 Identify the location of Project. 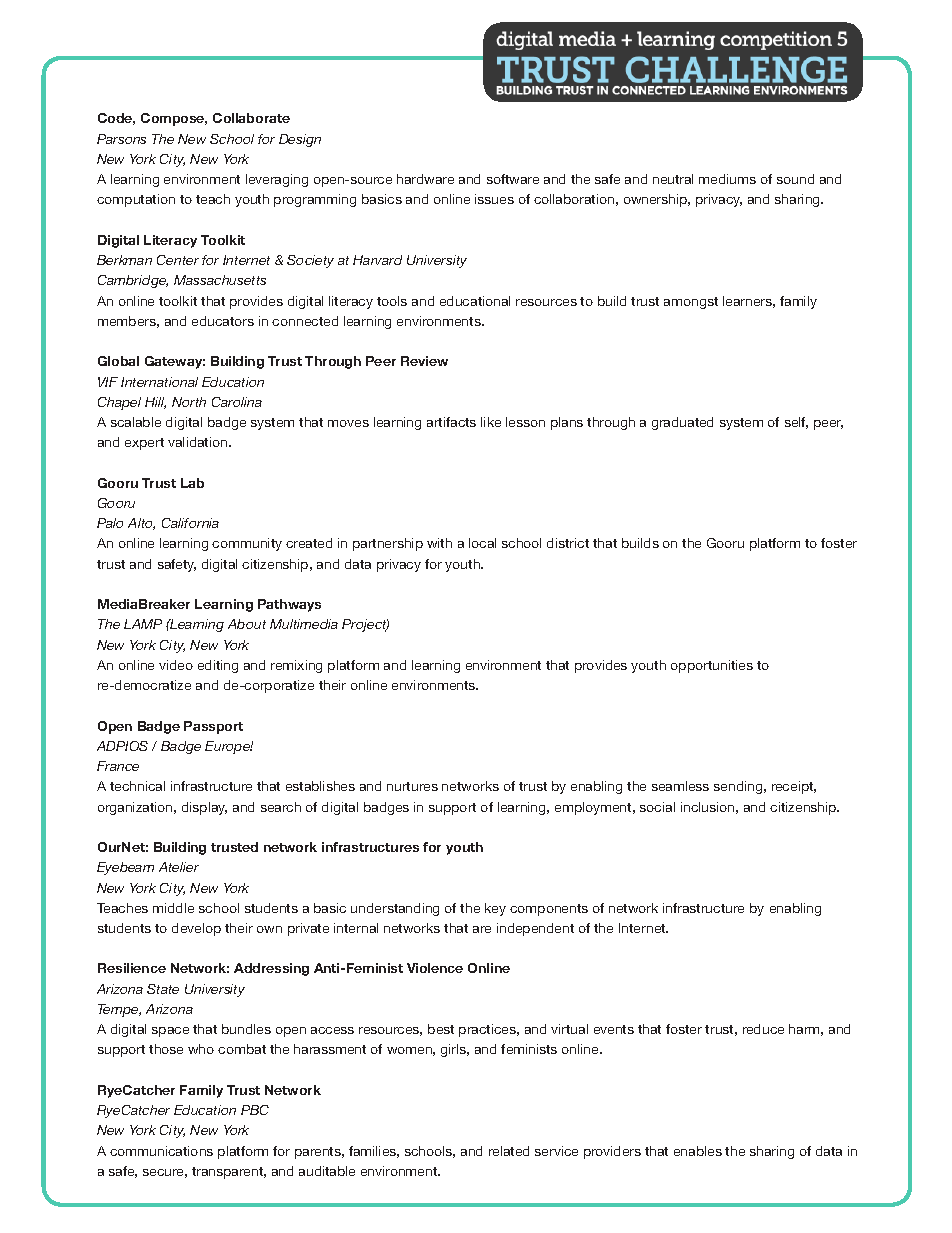
(365, 625).
